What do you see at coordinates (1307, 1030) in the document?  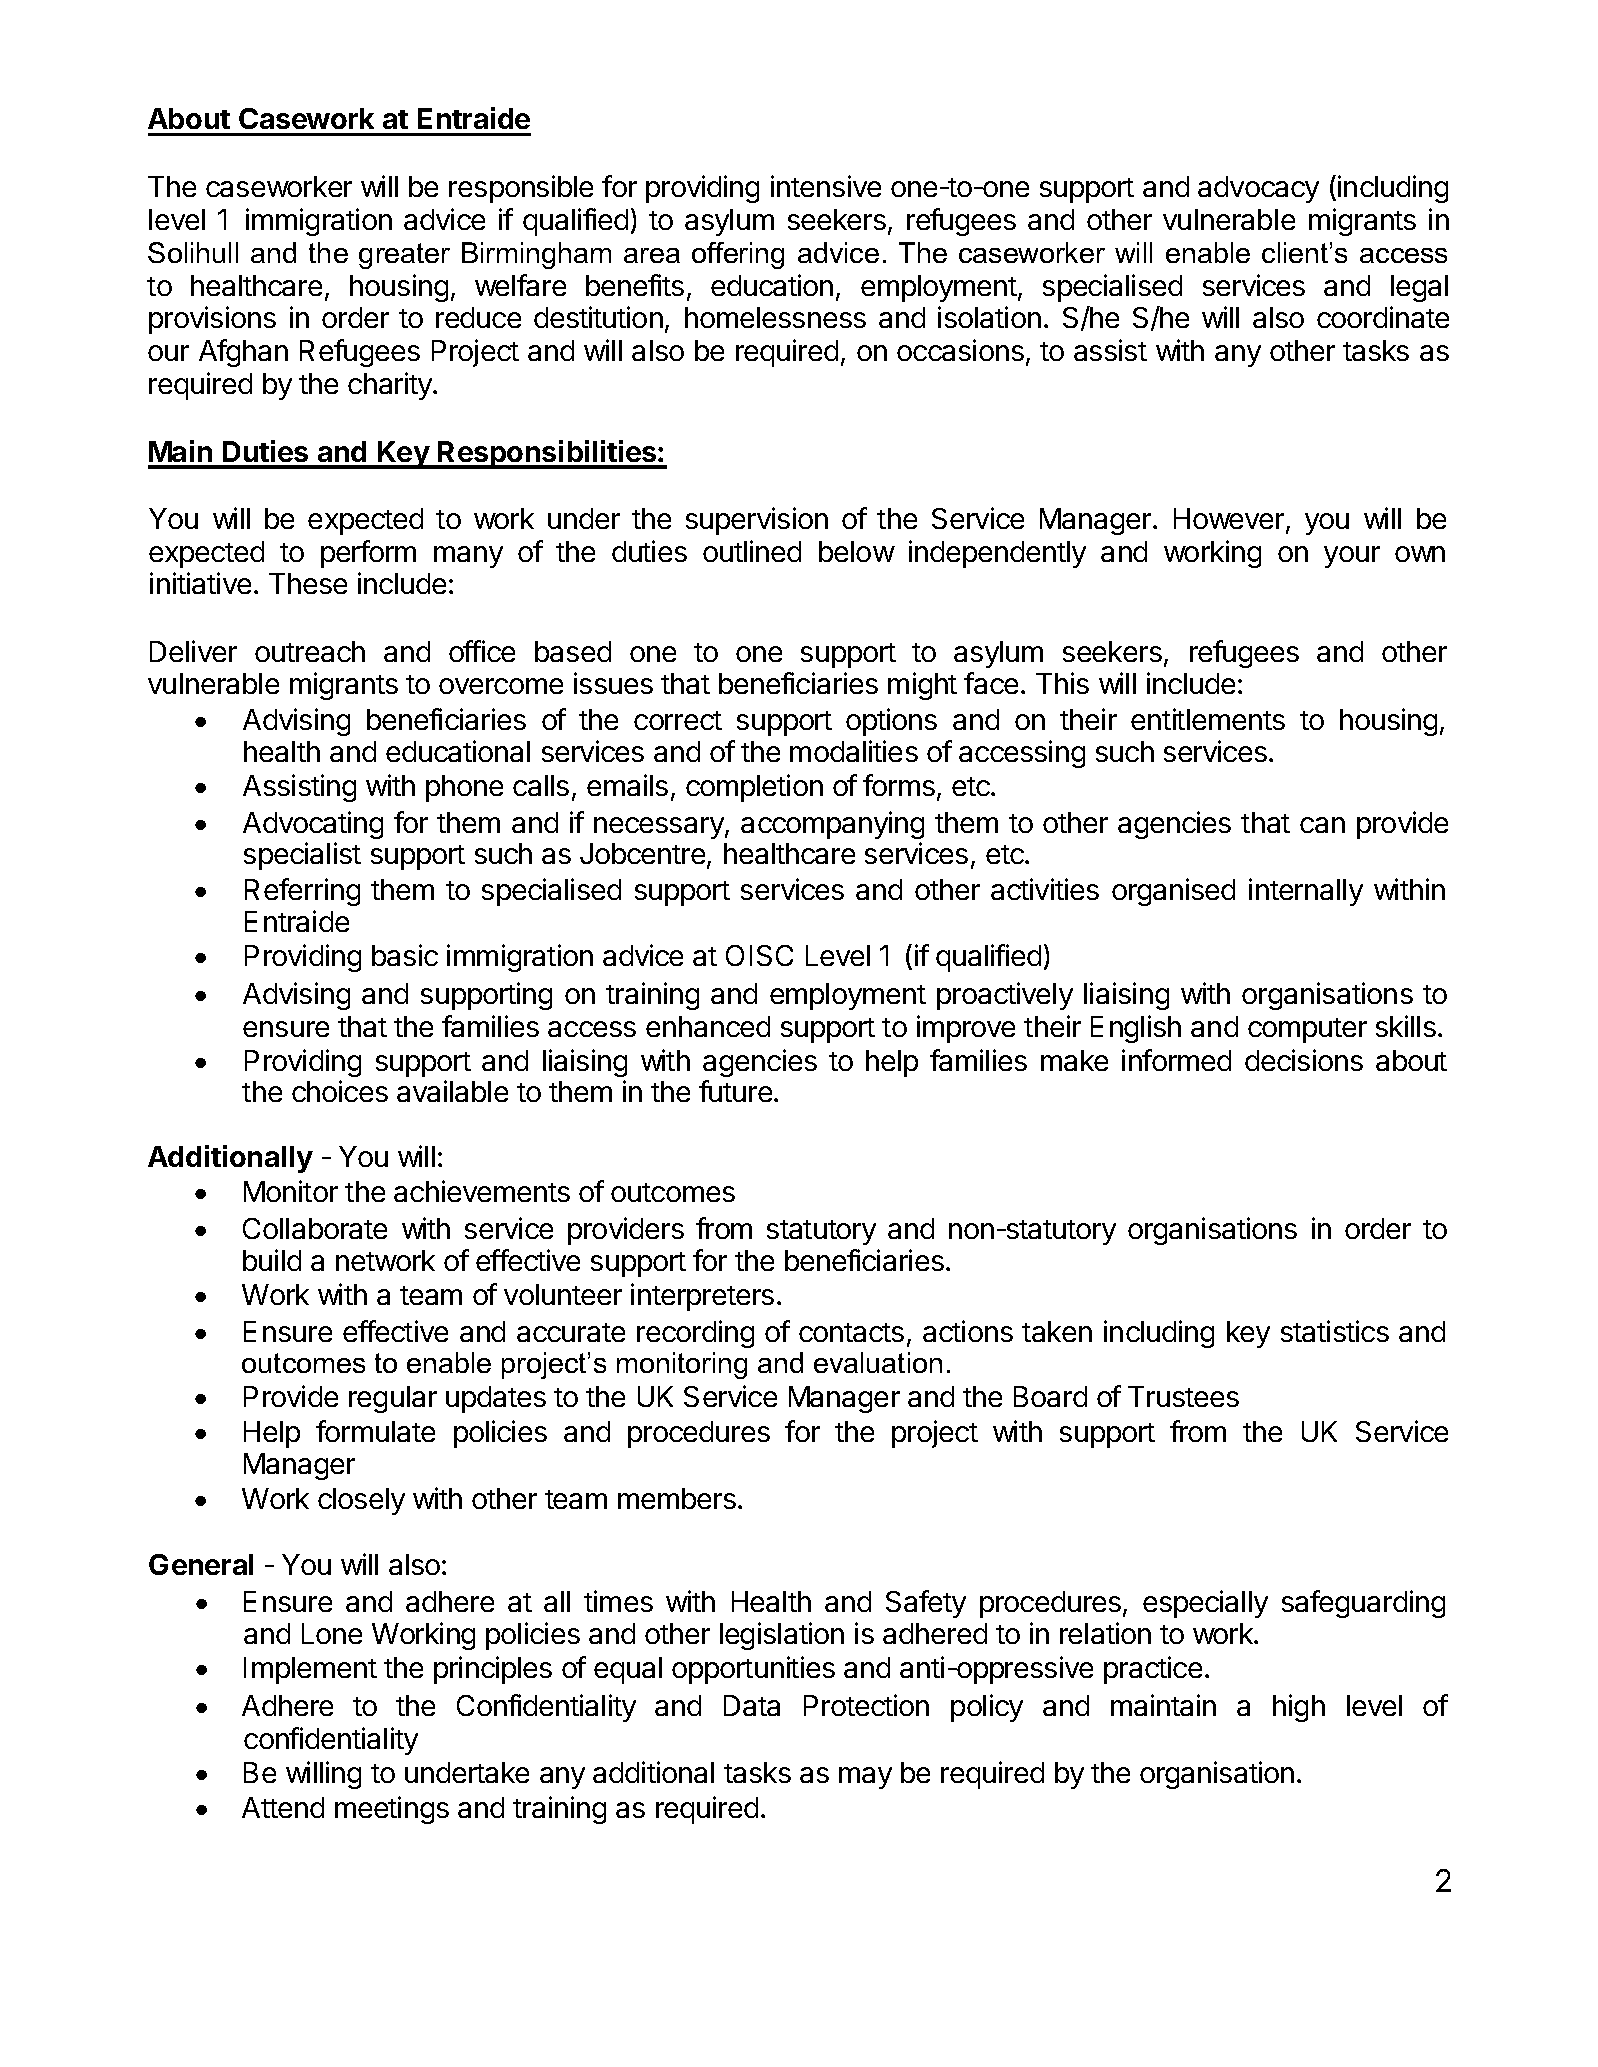 I see `computer` at bounding box center [1307, 1030].
